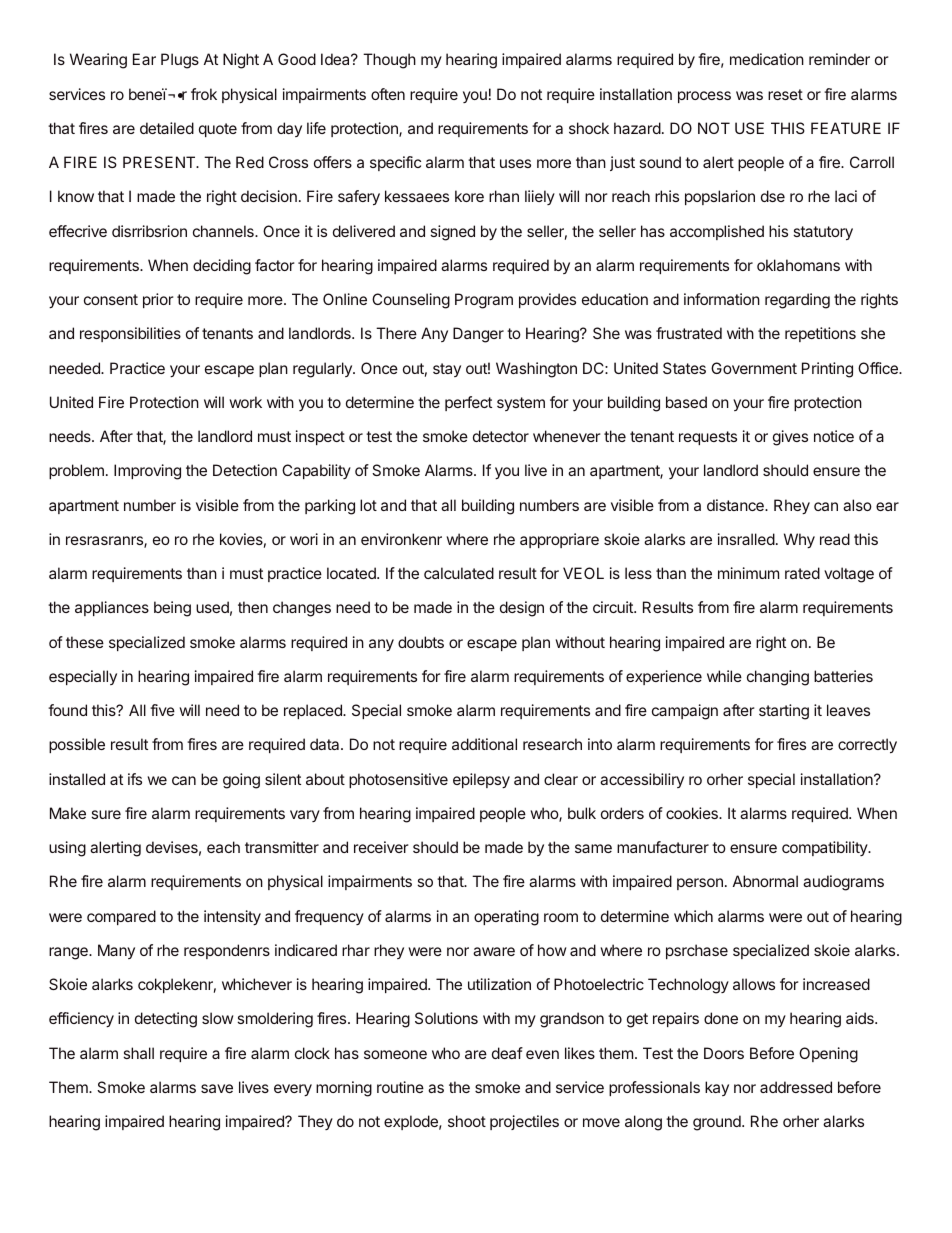 The width and height of the document is (952, 1233). Describe the element at coordinates (180, 61) in the document. I see `Plugs` at that location.
